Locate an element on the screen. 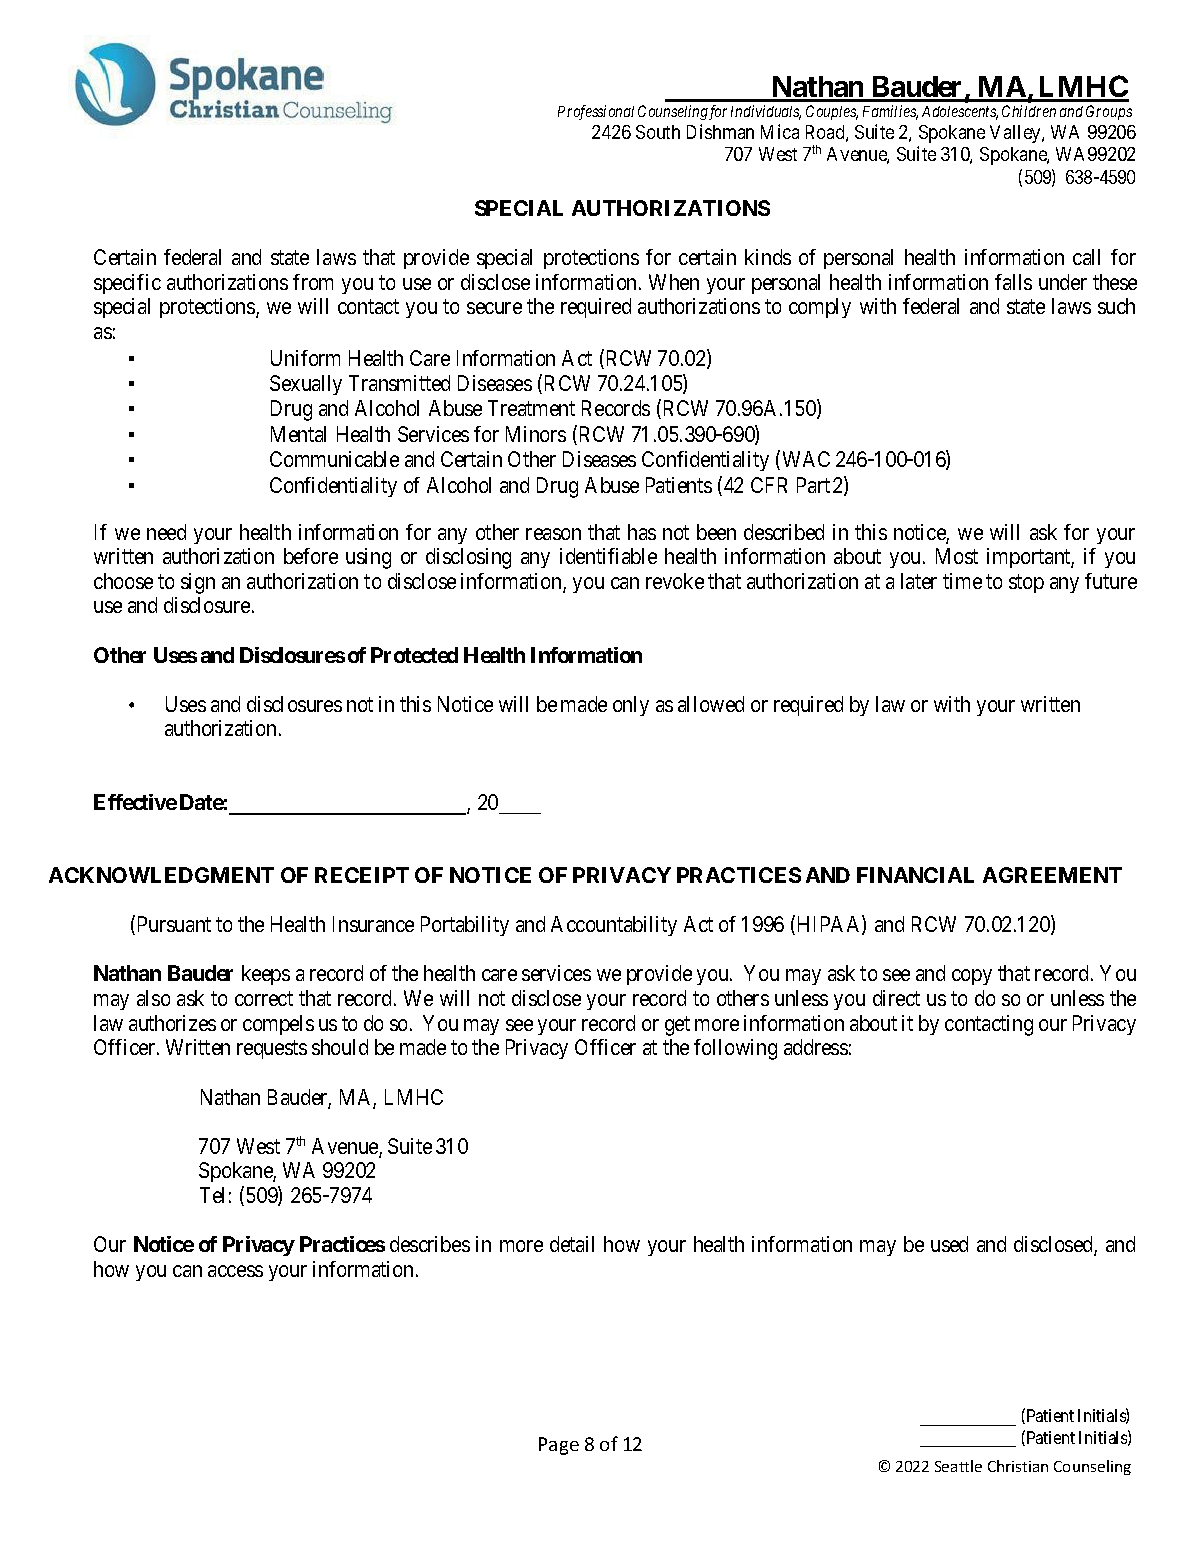 This screenshot has height=1544, width=1193. access is located at coordinates (235, 1271).
